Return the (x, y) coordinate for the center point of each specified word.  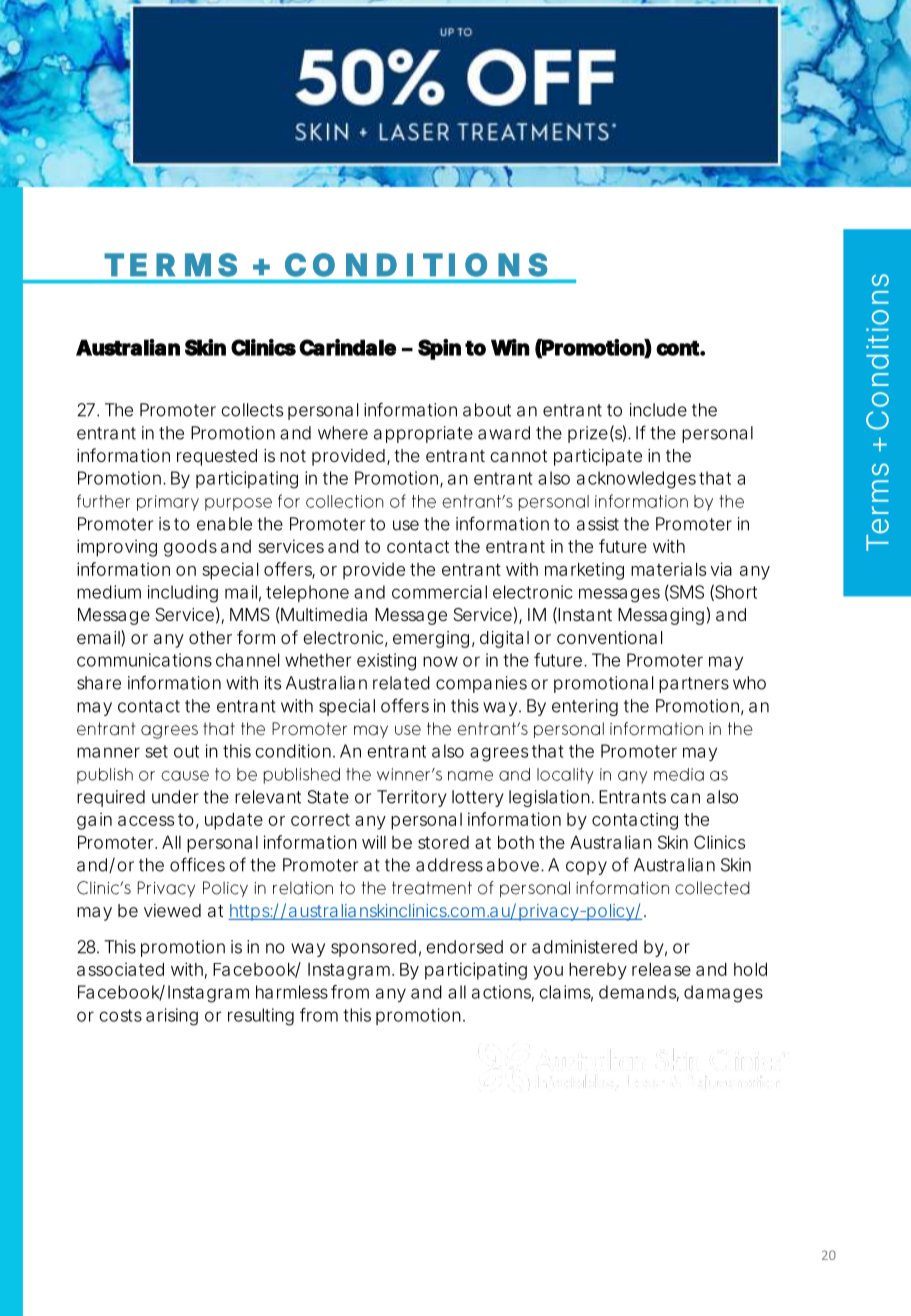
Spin (439, 349)
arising (172, 1017)
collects (252, 410)
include (658, 410)
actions (503, 993)
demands (639, 993)
